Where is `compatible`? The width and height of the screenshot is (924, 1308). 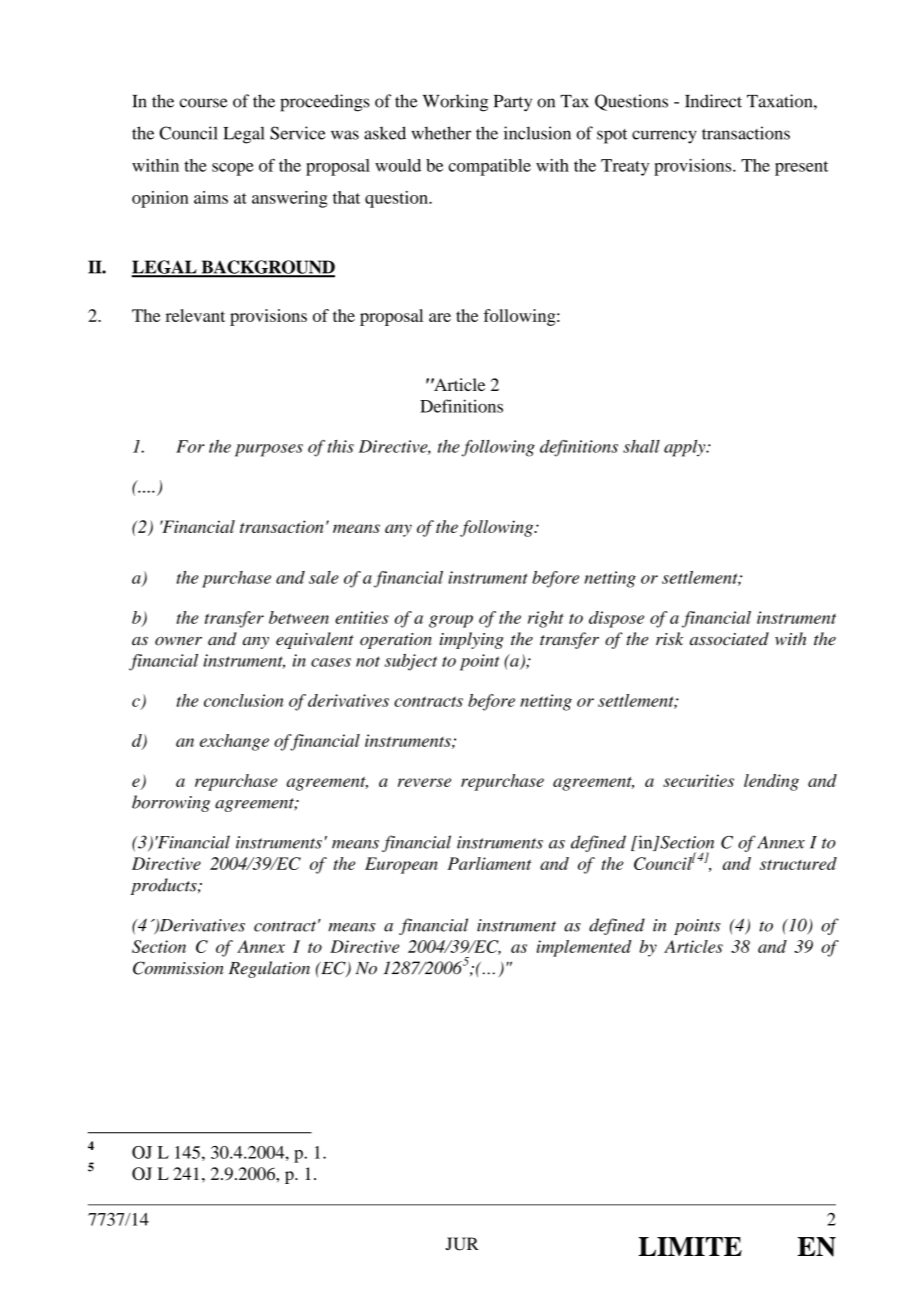 compatible is located at coordinates (489, 167).
